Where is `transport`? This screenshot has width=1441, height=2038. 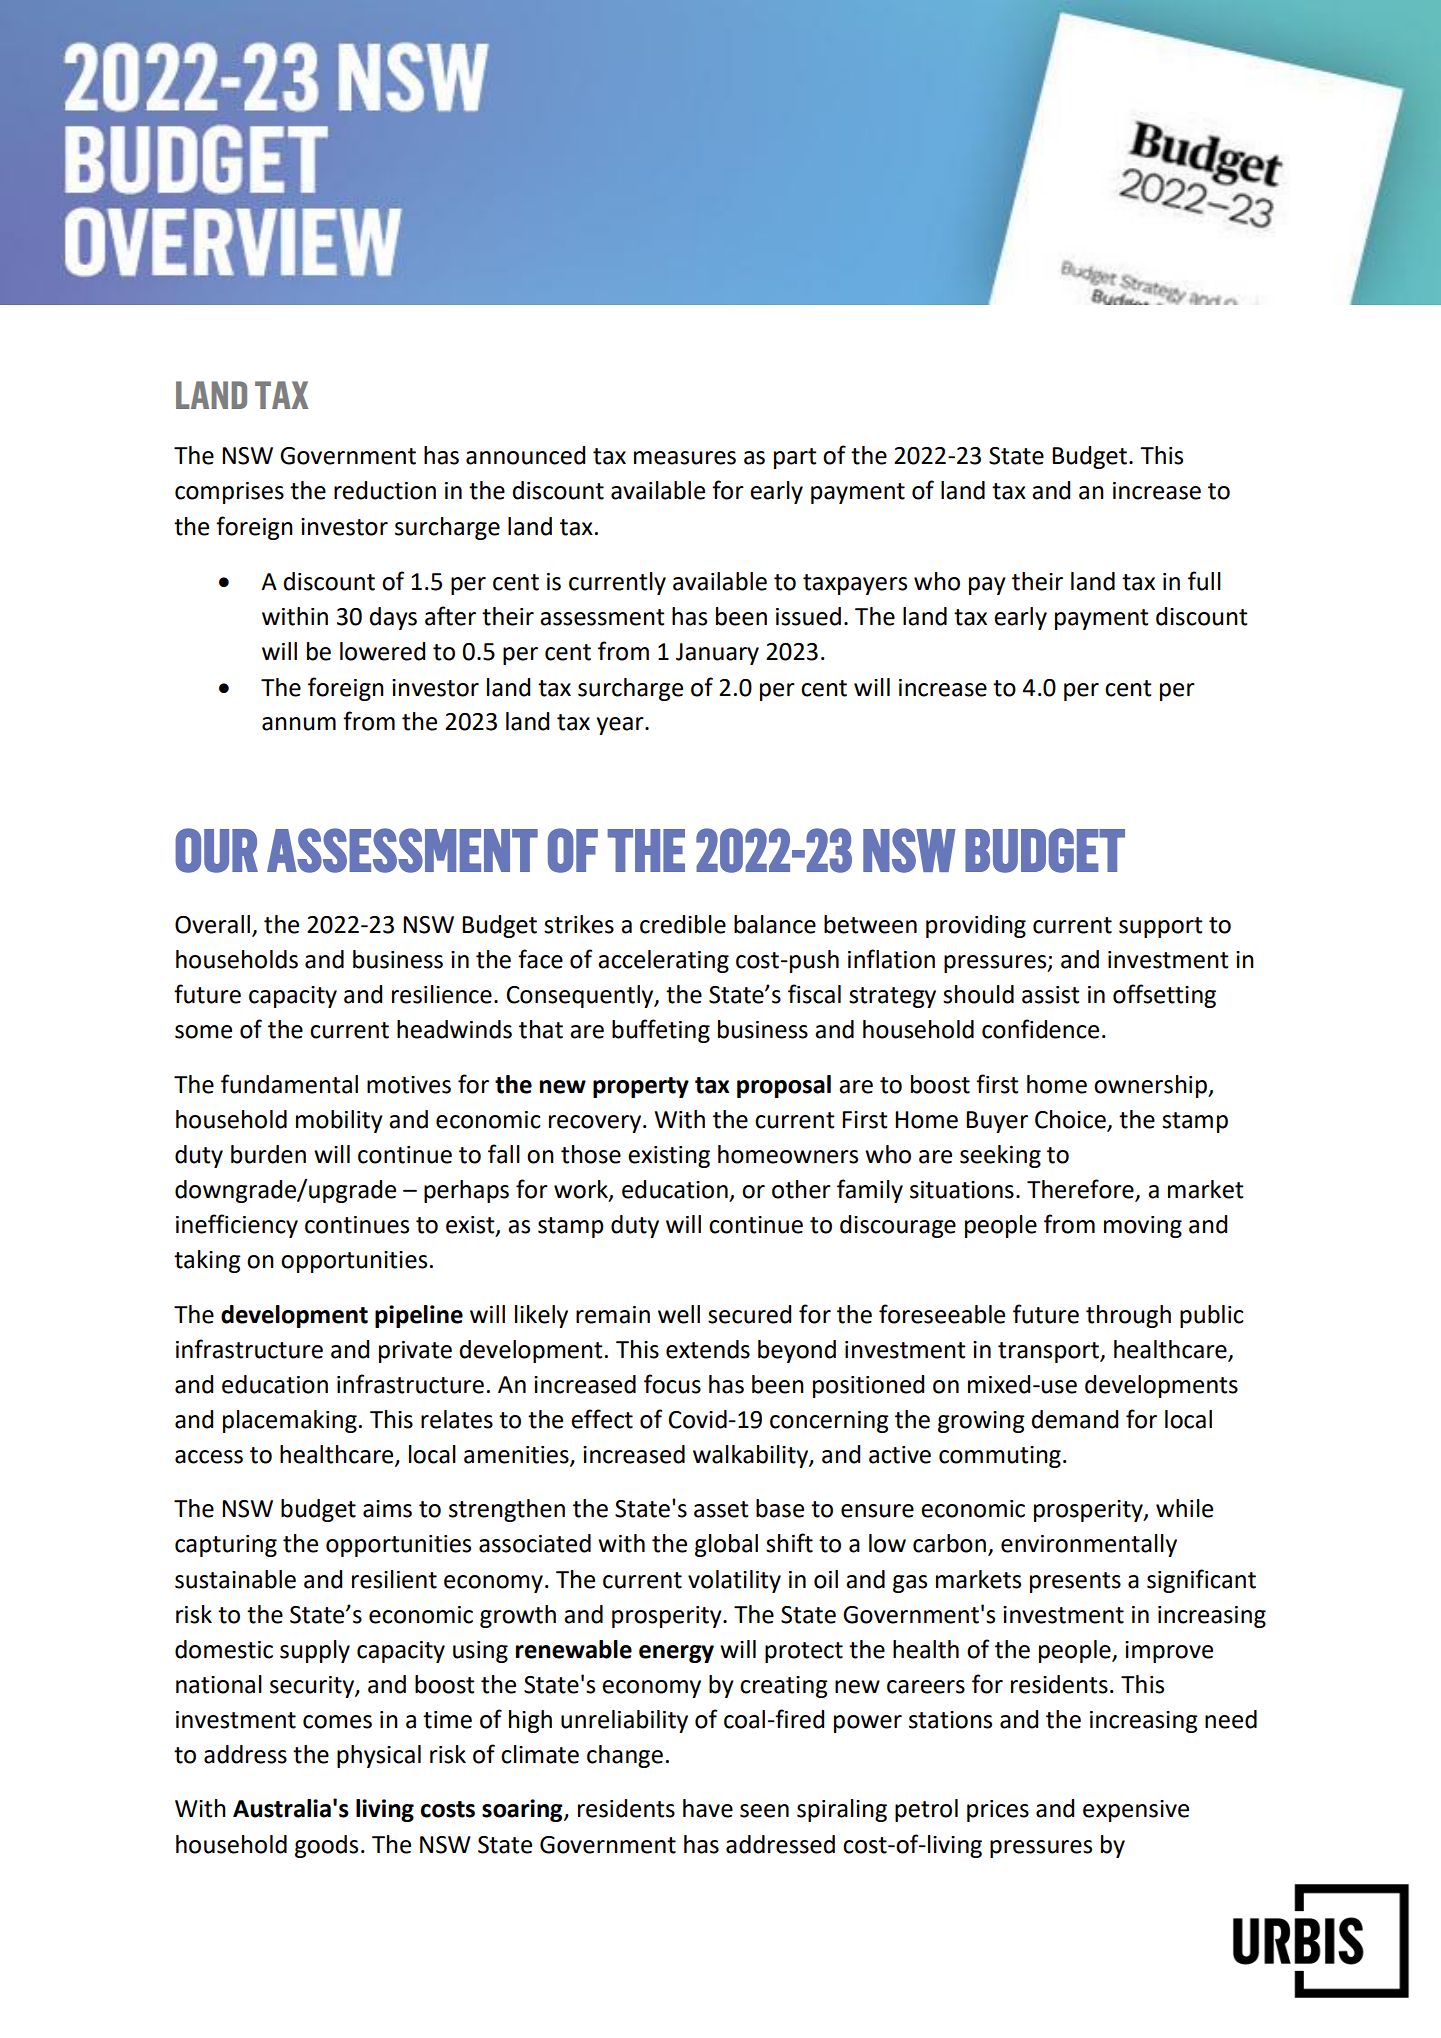
transport is located at coordinates (1049, 1352).
